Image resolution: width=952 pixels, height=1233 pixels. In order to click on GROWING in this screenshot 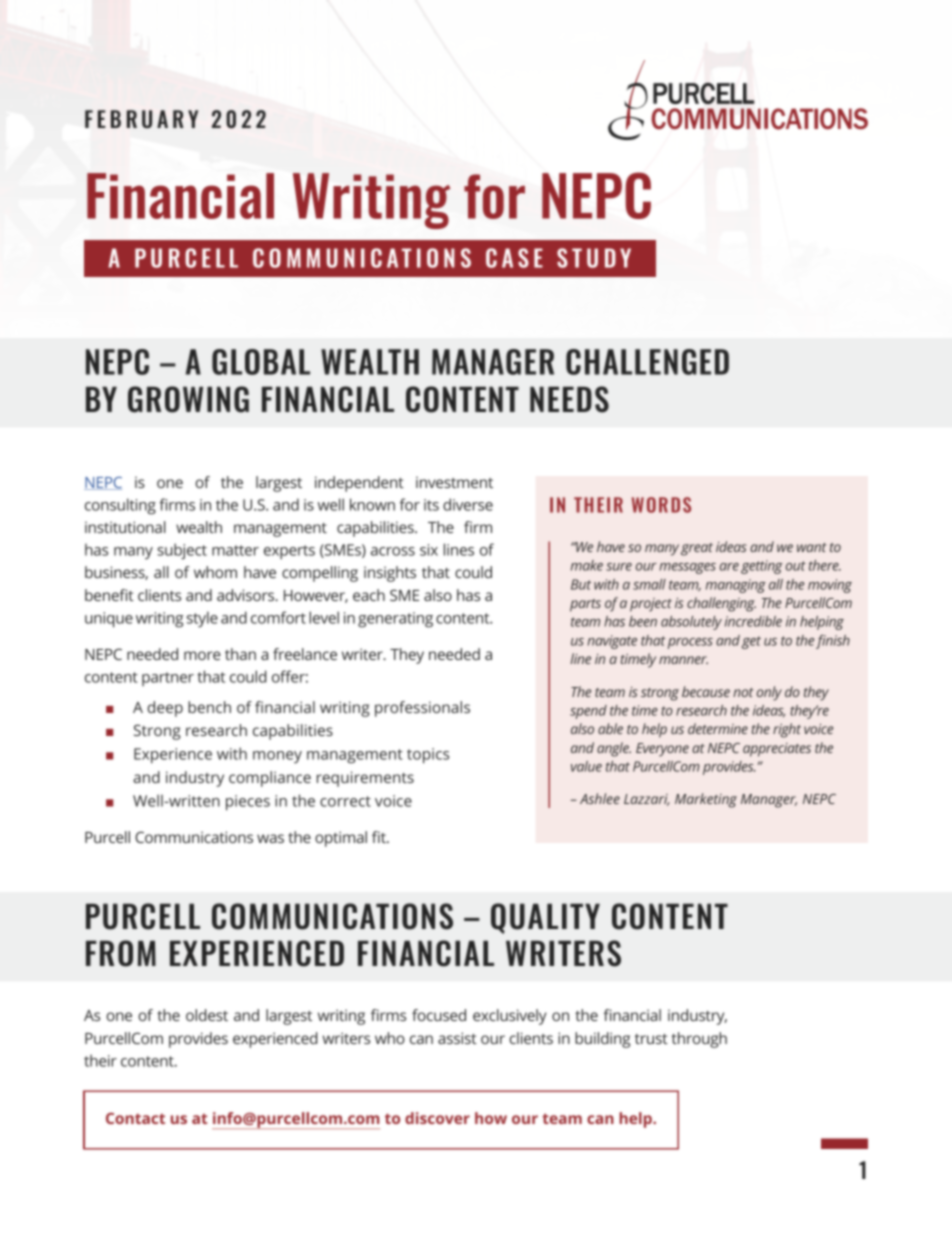, I will do `click(188, 399)`.
